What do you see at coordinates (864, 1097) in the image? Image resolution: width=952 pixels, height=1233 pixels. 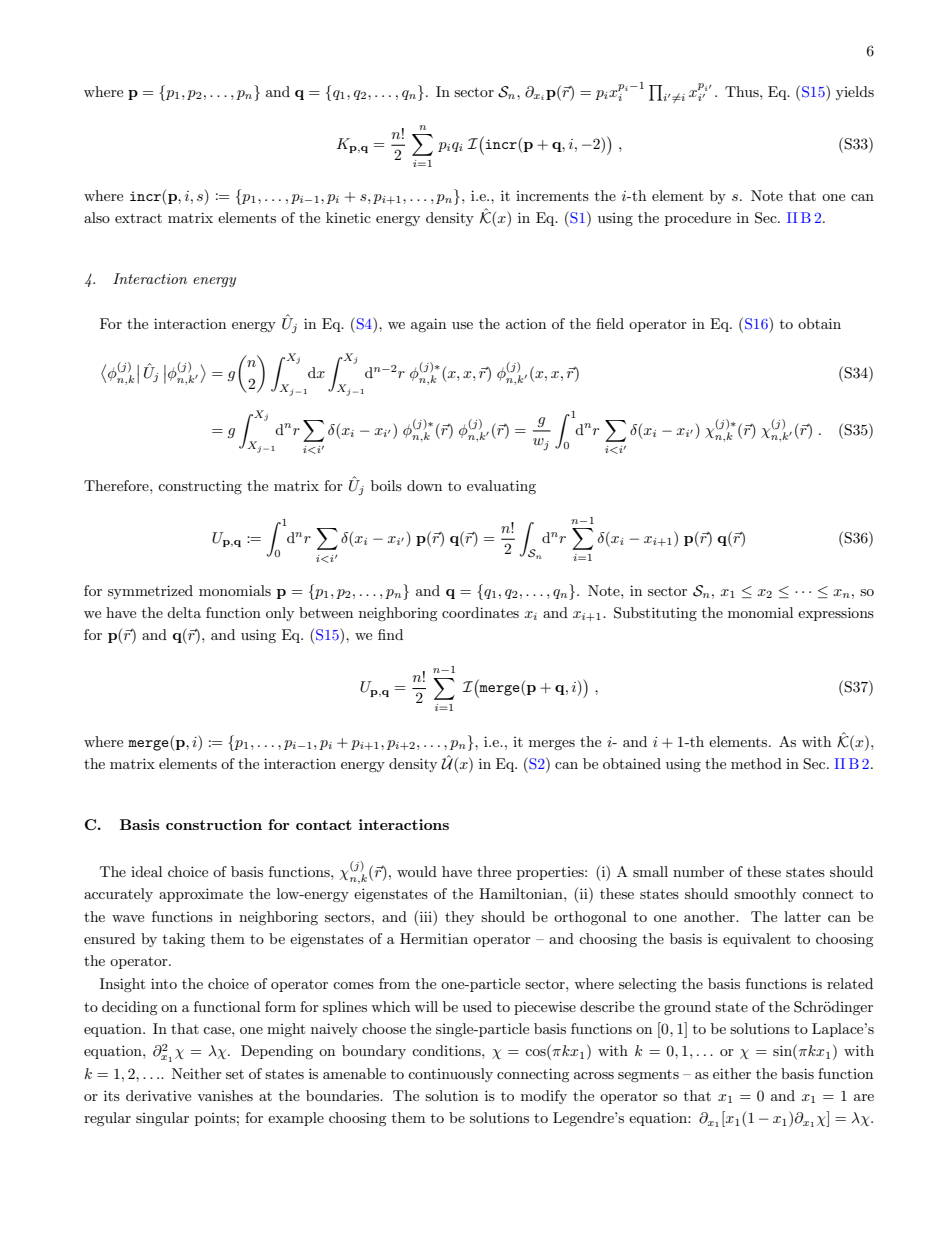 I see `are` at bounding box center [864, 1097].
